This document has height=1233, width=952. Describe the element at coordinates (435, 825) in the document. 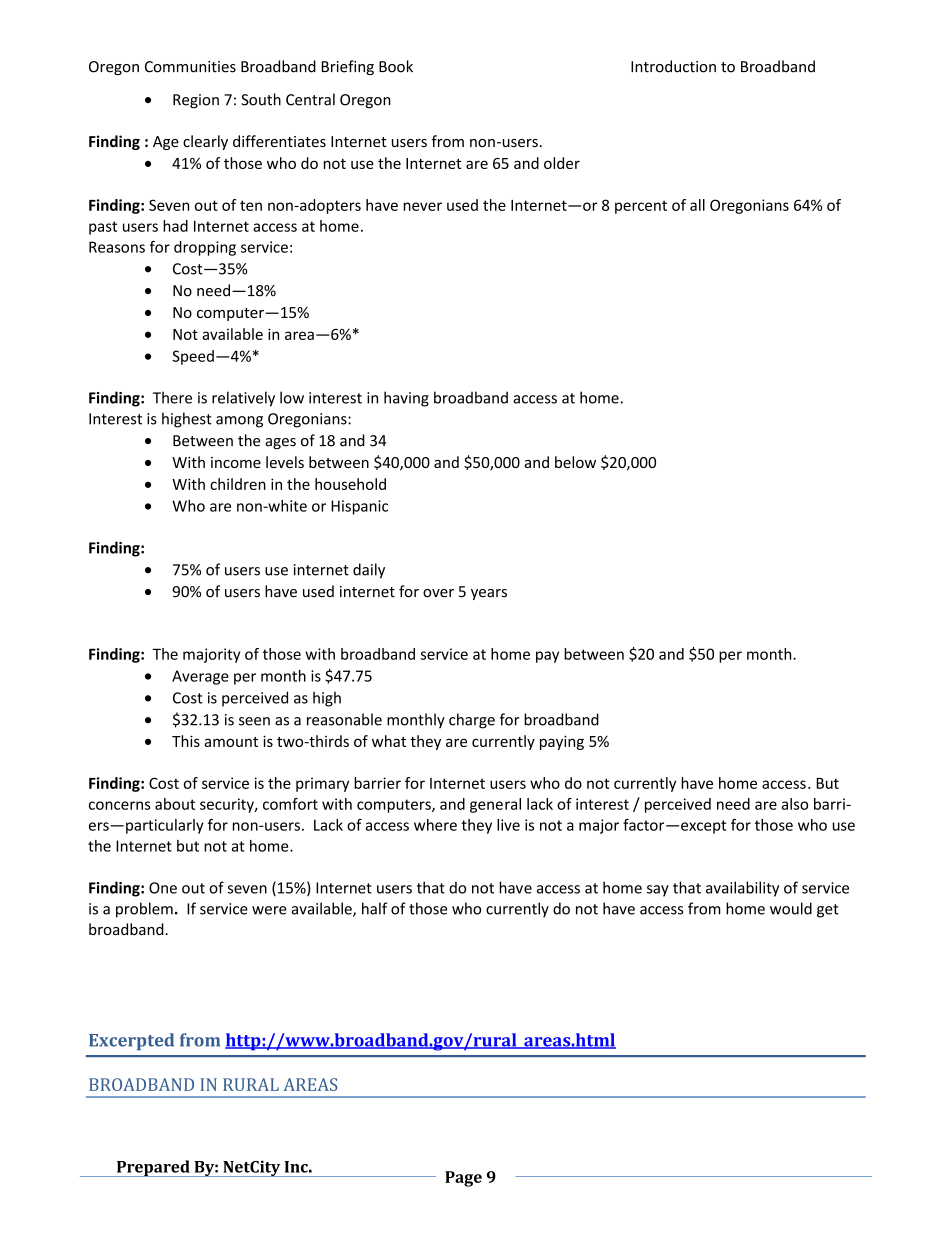

I see `where` at that location.
